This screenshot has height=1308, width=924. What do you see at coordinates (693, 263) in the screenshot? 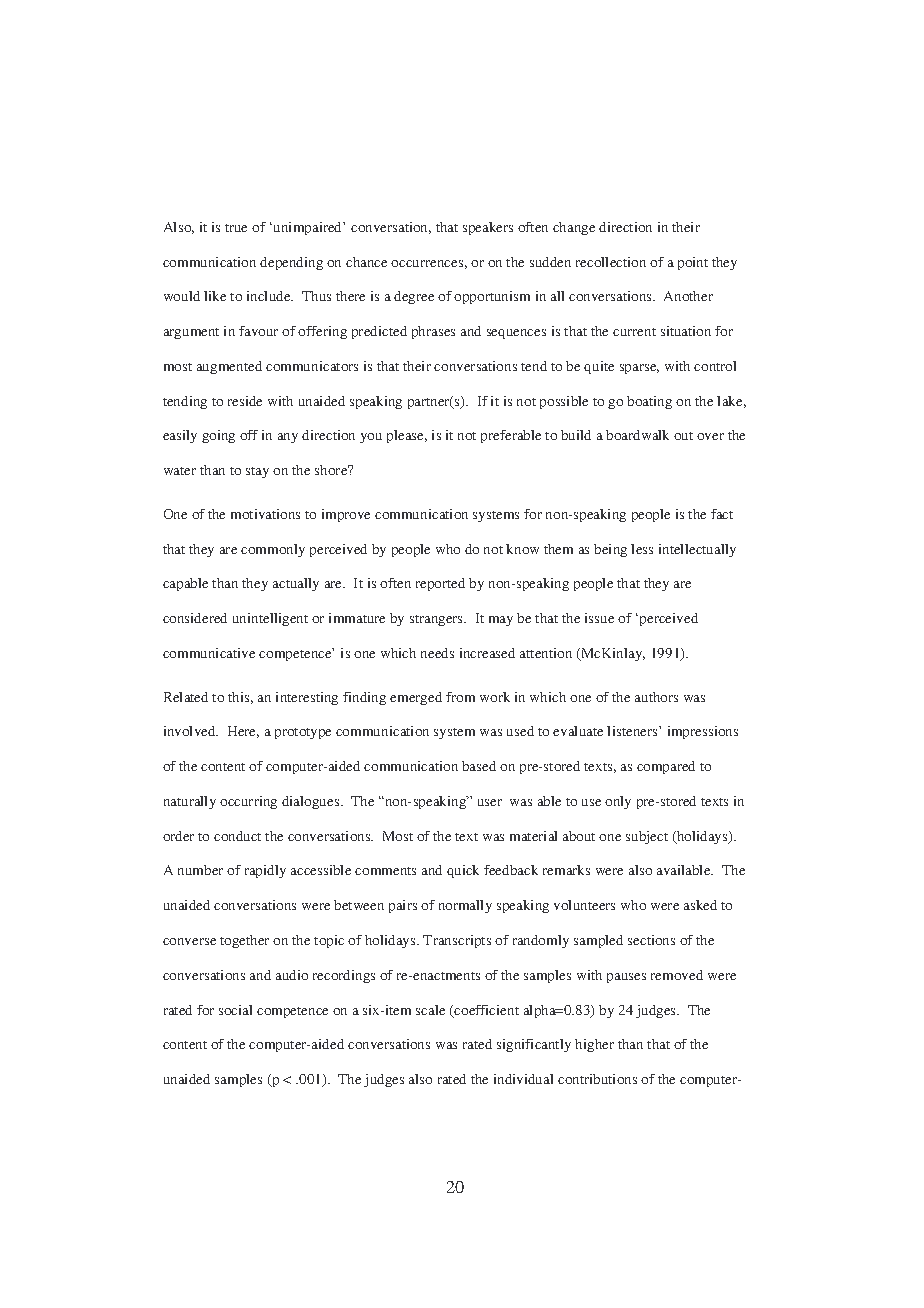
I see `point` at bounding box center [693, 263].
